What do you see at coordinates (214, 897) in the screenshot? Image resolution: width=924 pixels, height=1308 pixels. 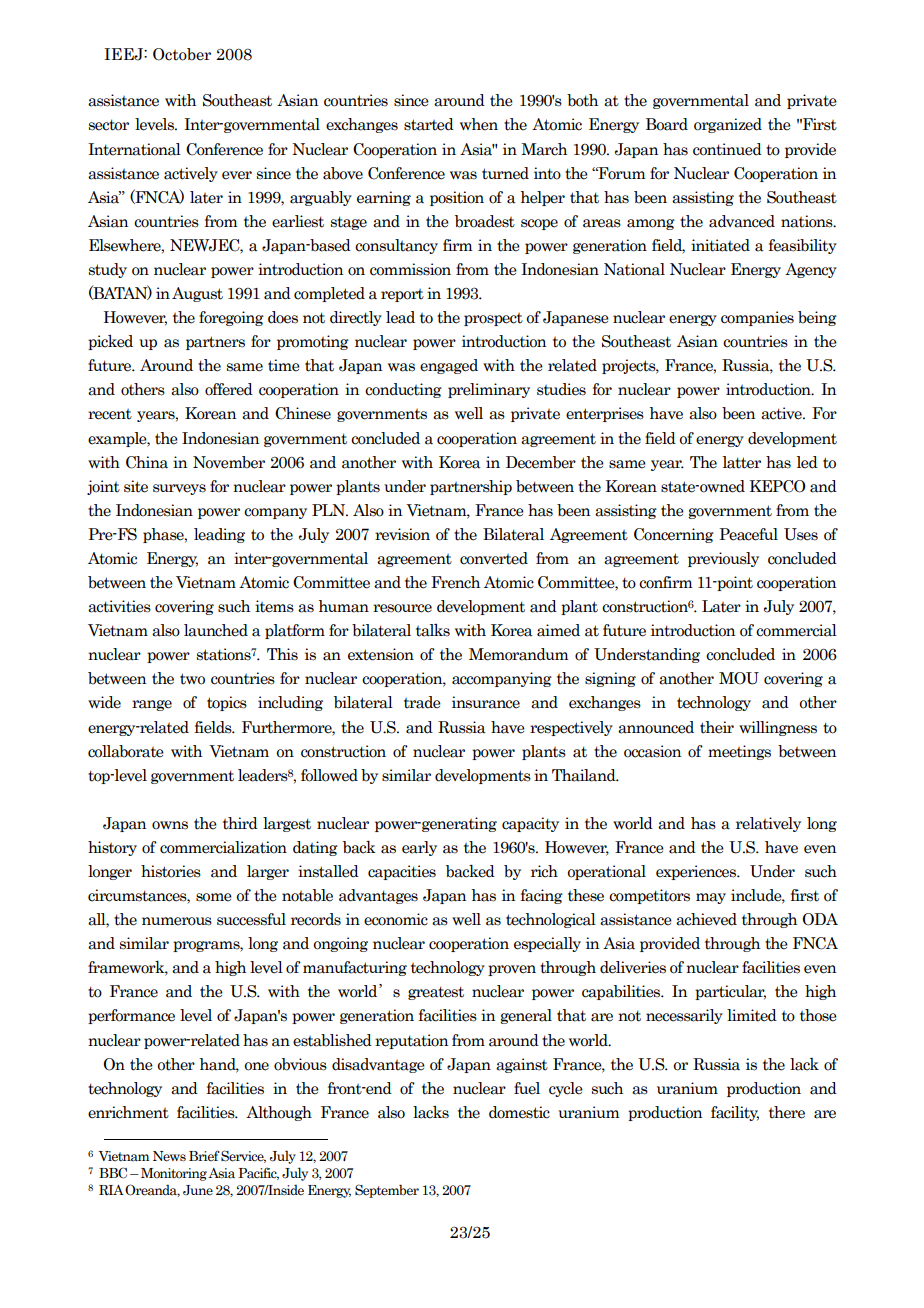 I see `some` at bounding box center [214, 897].
